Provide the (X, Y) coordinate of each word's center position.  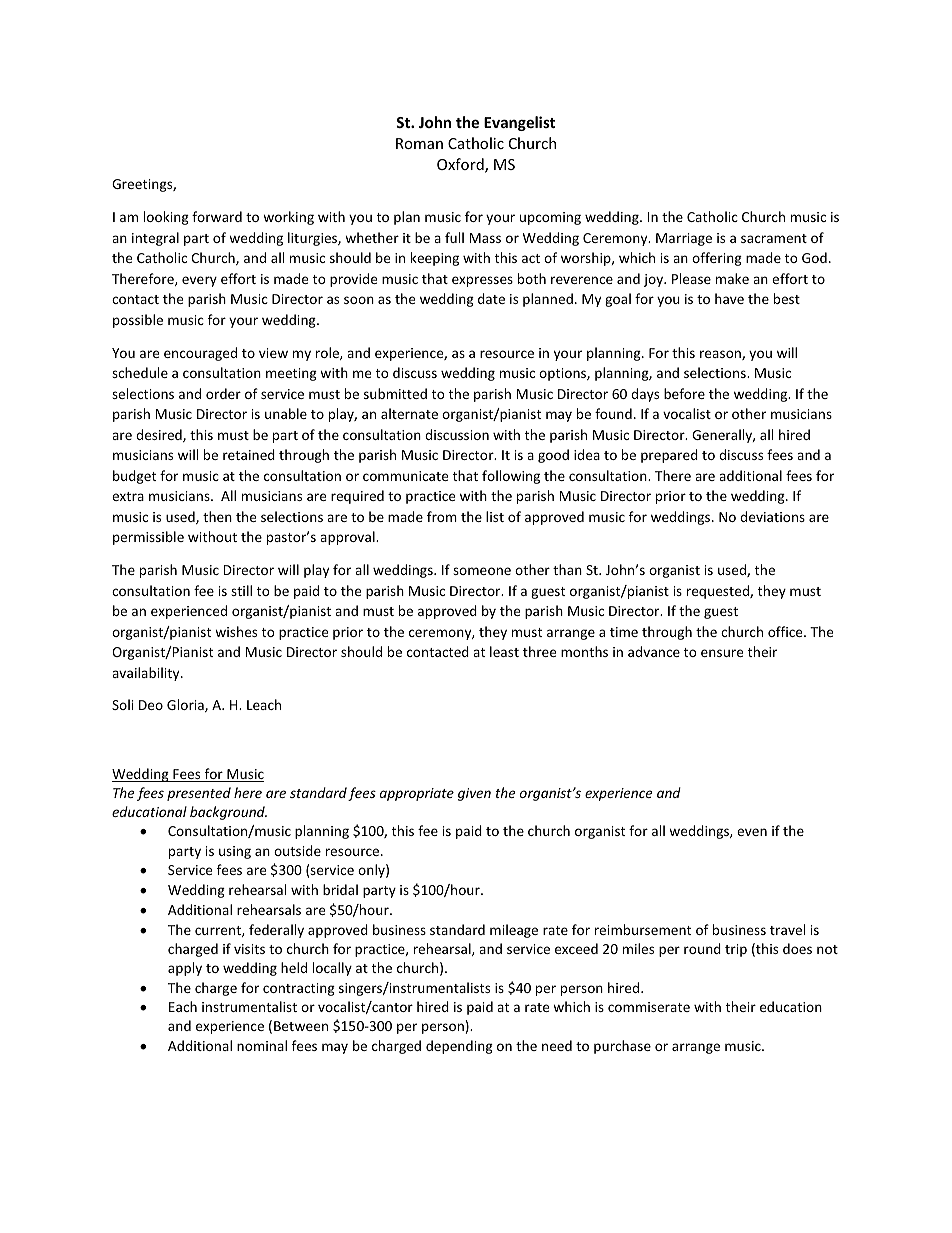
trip (736, 950)
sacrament (774, 238)
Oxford (461, 165)
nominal (262, 1045)
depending (459, 1047)
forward (217, 216)
